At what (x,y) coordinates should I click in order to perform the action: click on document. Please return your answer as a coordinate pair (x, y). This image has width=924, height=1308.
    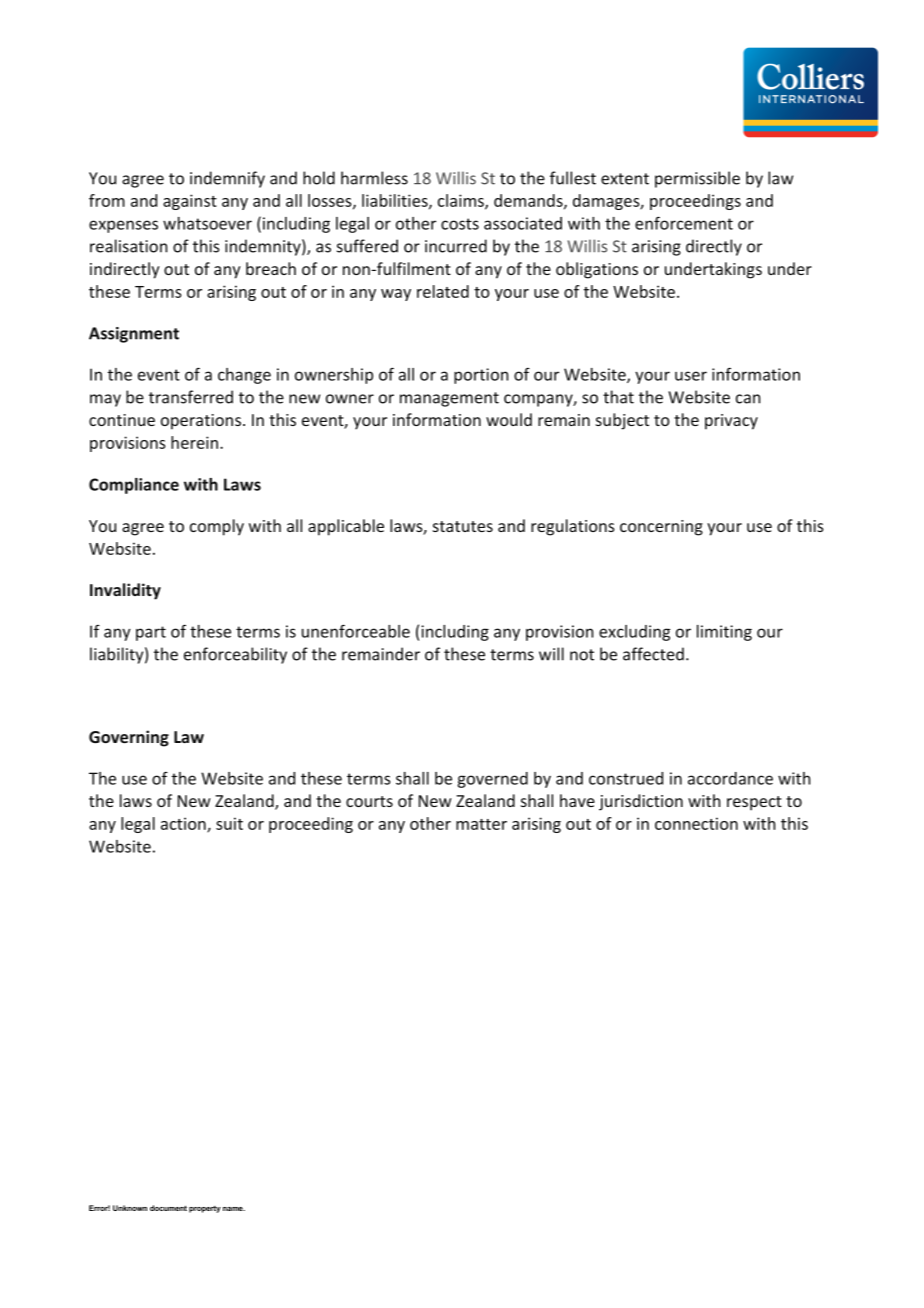
    Looking at the image, I should click on (168, 1208).
